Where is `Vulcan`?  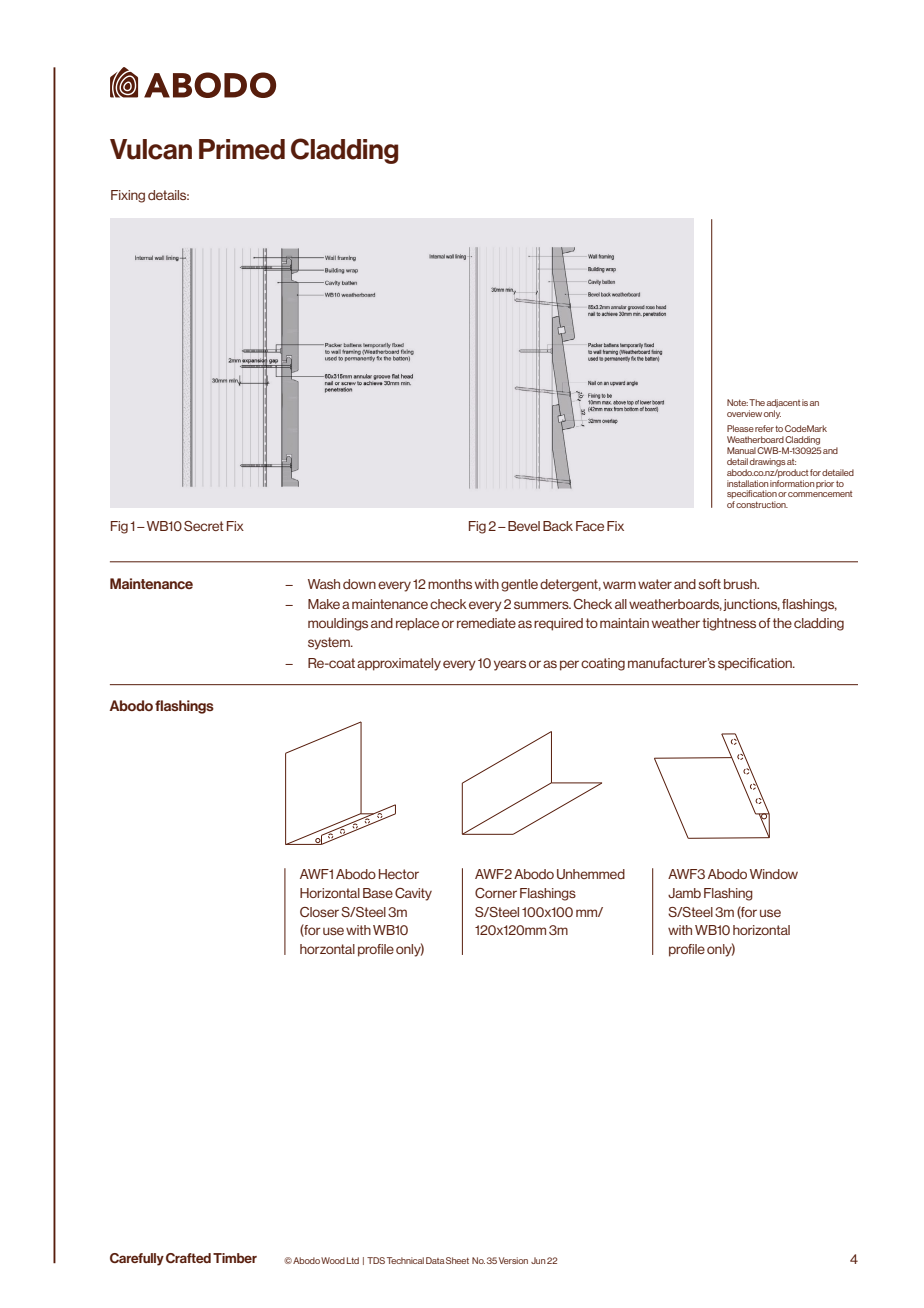
Vulcan is located at coordinates (151, 149).
